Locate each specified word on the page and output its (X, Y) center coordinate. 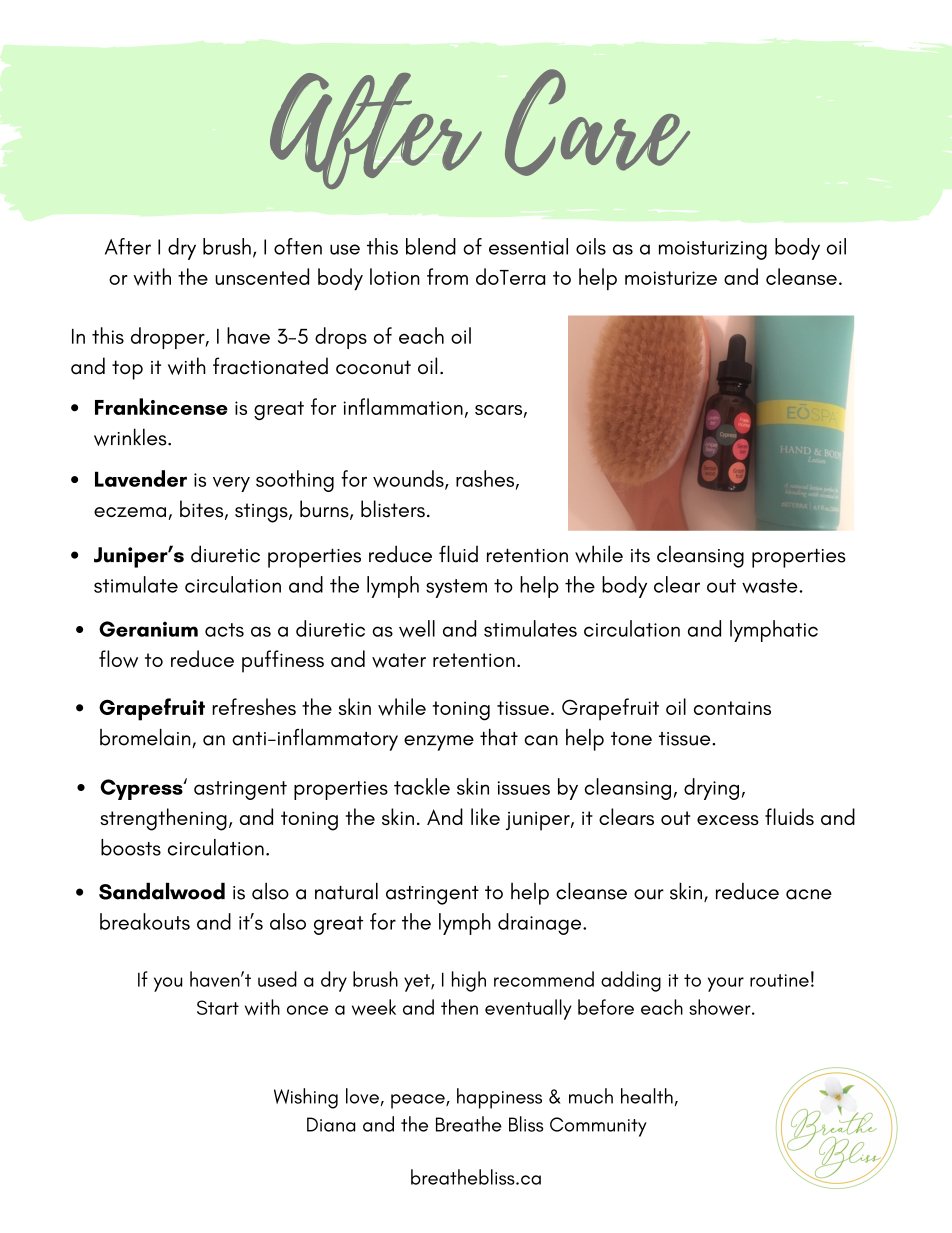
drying (711, 789)
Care (597, 122)
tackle (422, 786)
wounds (409, 480)
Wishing (306, 1098)
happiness (499, 1098)
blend (431, 246)
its (640, 556)
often (298, 246)
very (231, 484)
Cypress (142, 789)
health (647, 1096)
